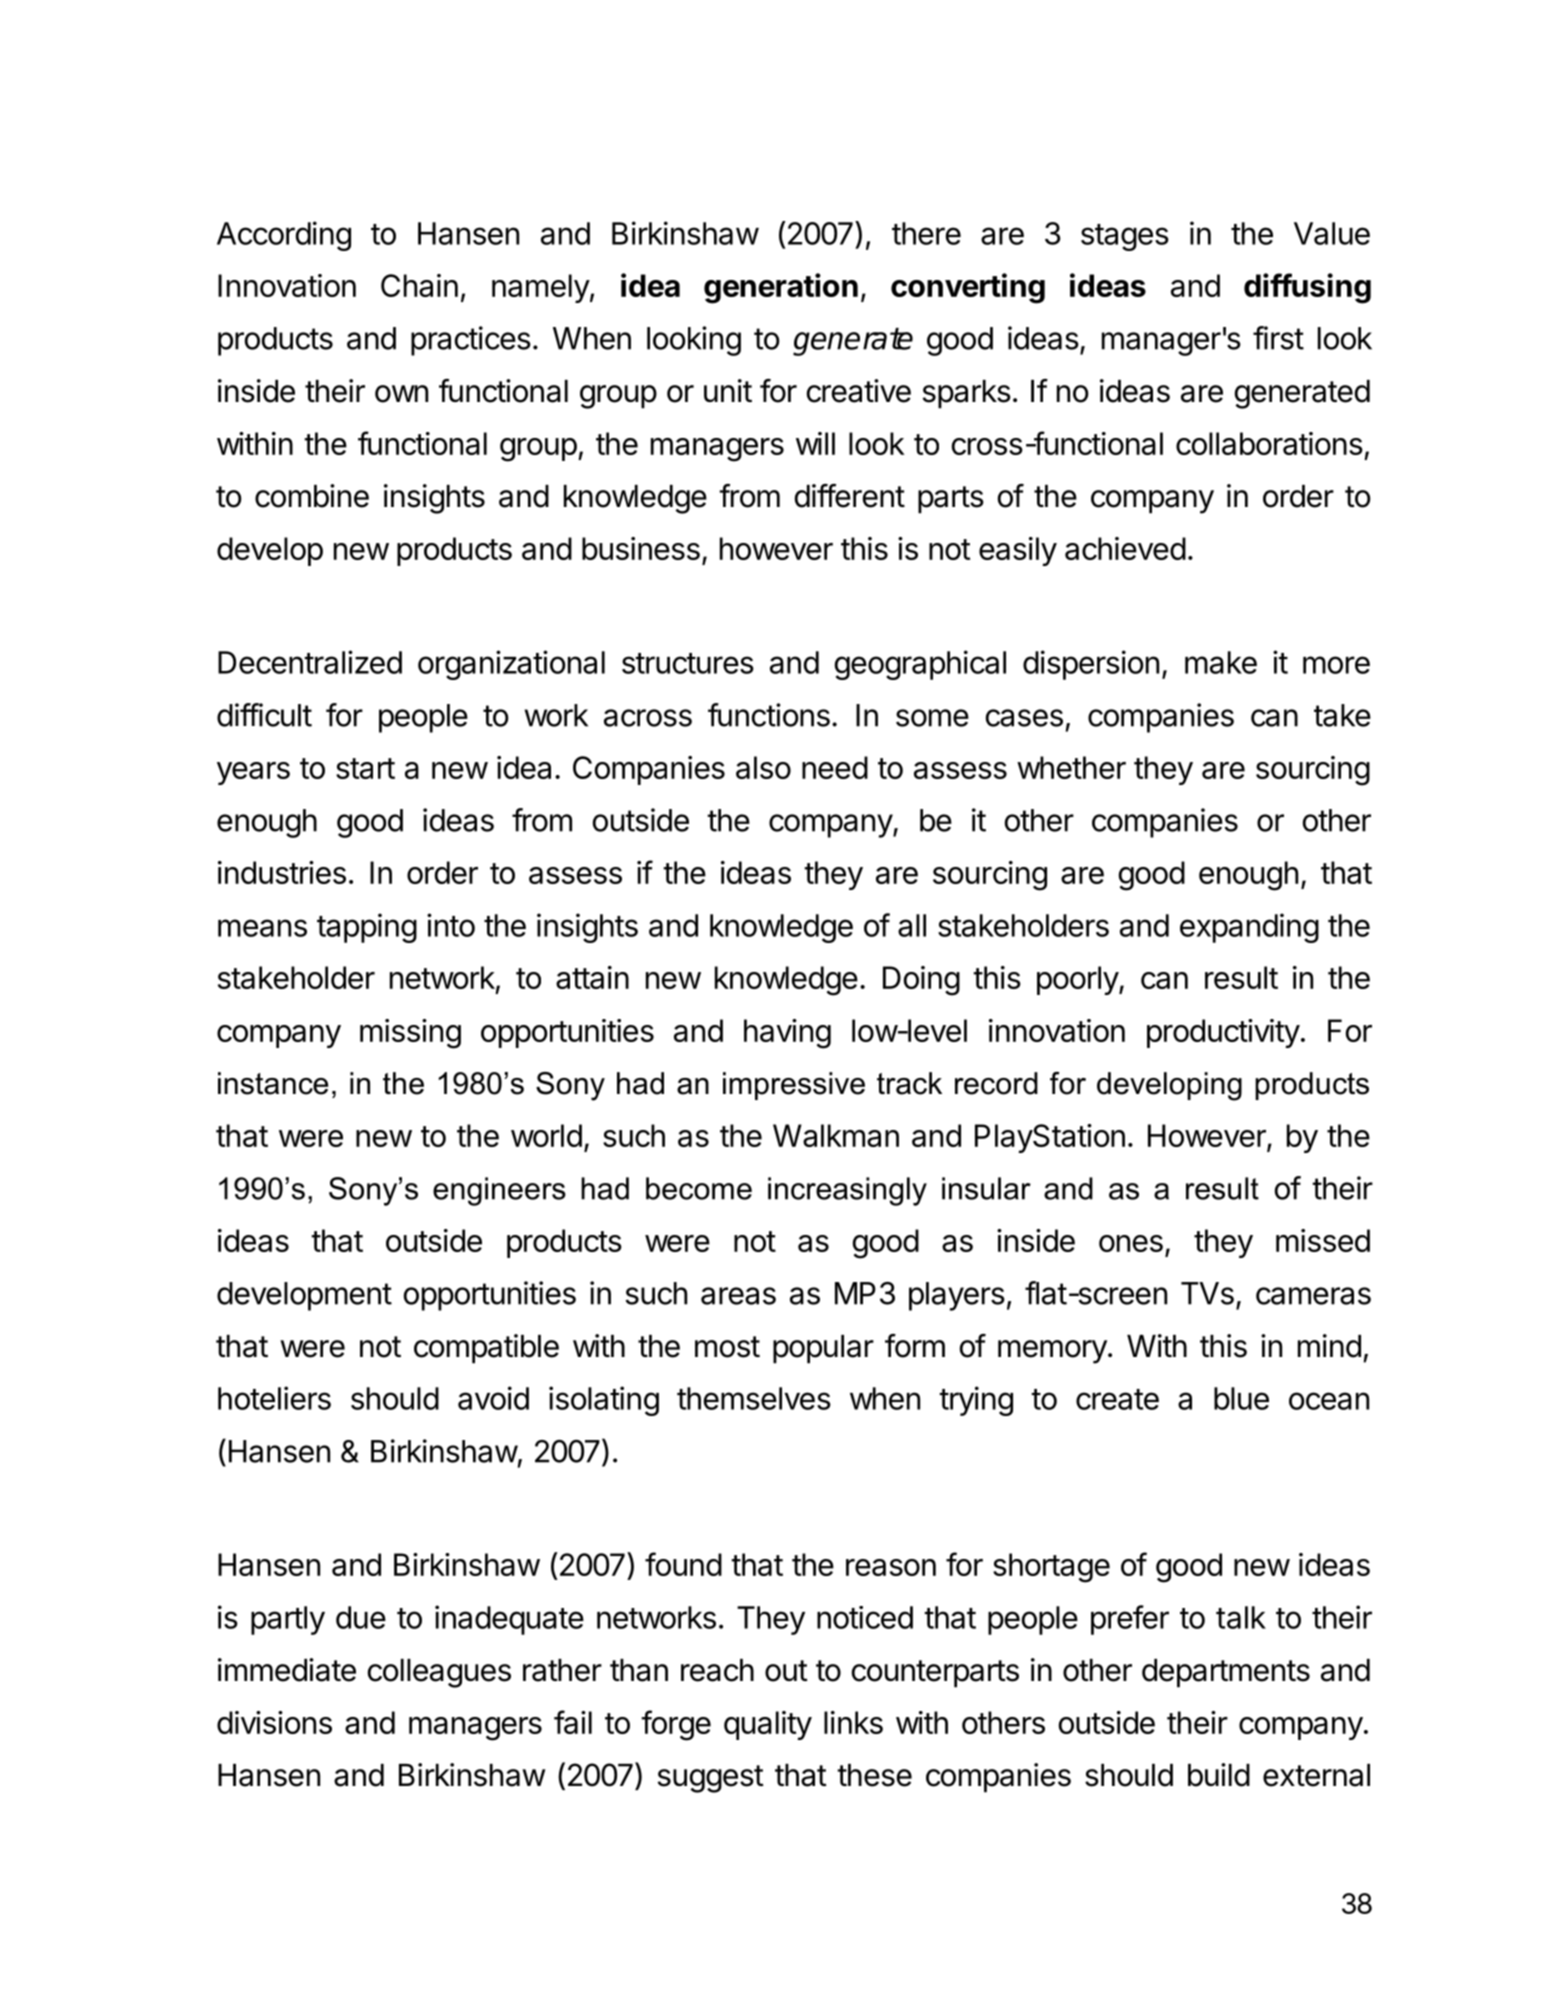  Describe the element at coordinates (419, 285) in the page. I see `Chain` at that location.
